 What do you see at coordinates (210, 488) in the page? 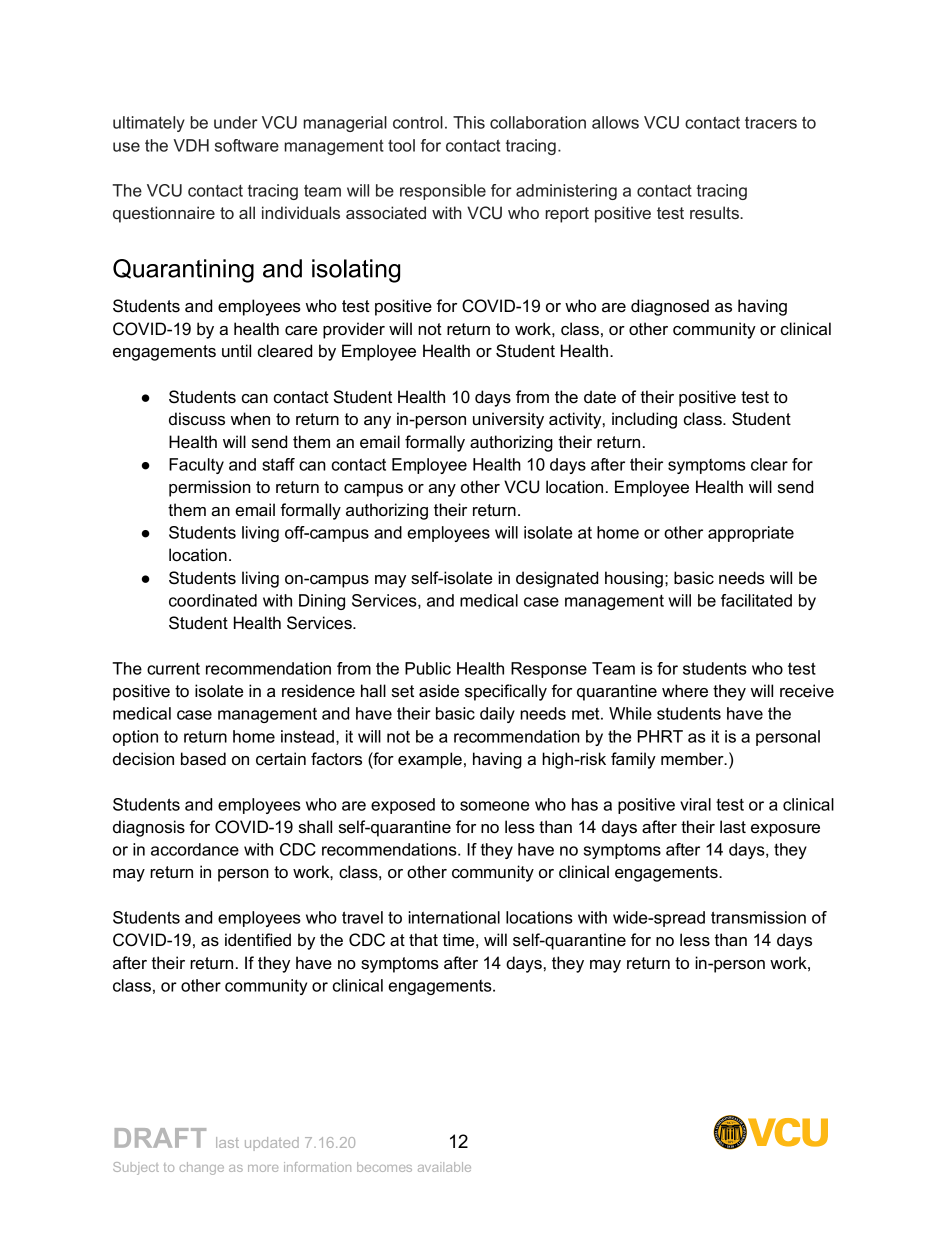
I see `permission` at bounding box center [210, 488].
